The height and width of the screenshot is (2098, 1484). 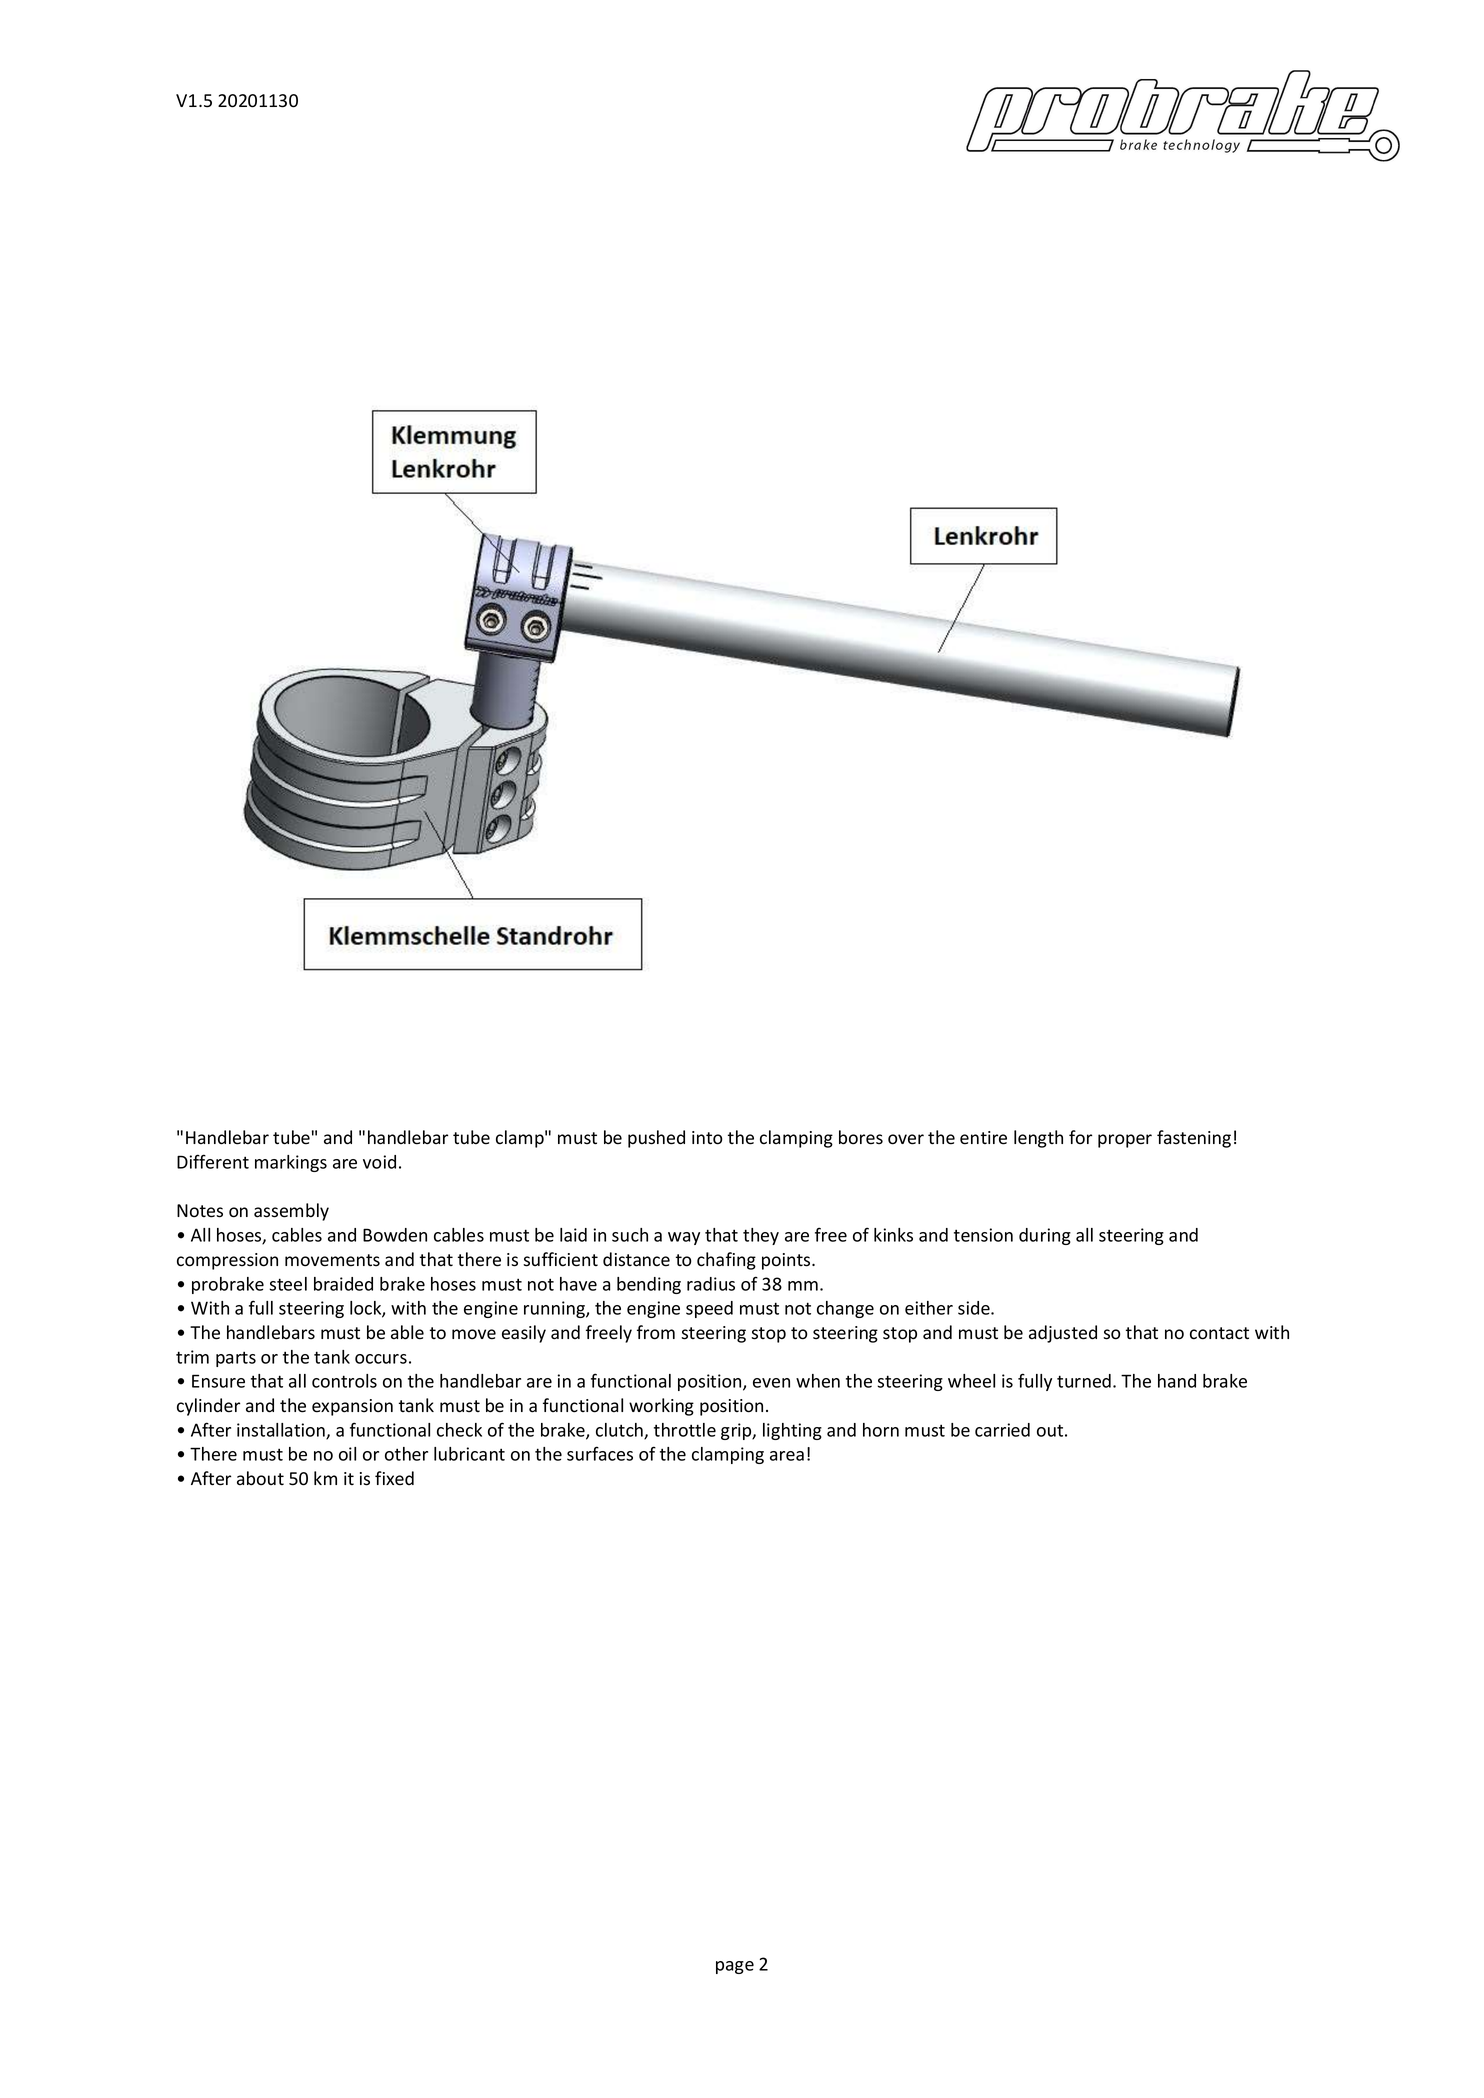 What do you see at coordinates (707, 1138) in the screenshot?
I see `into` at bounding box center [707, 1138].
